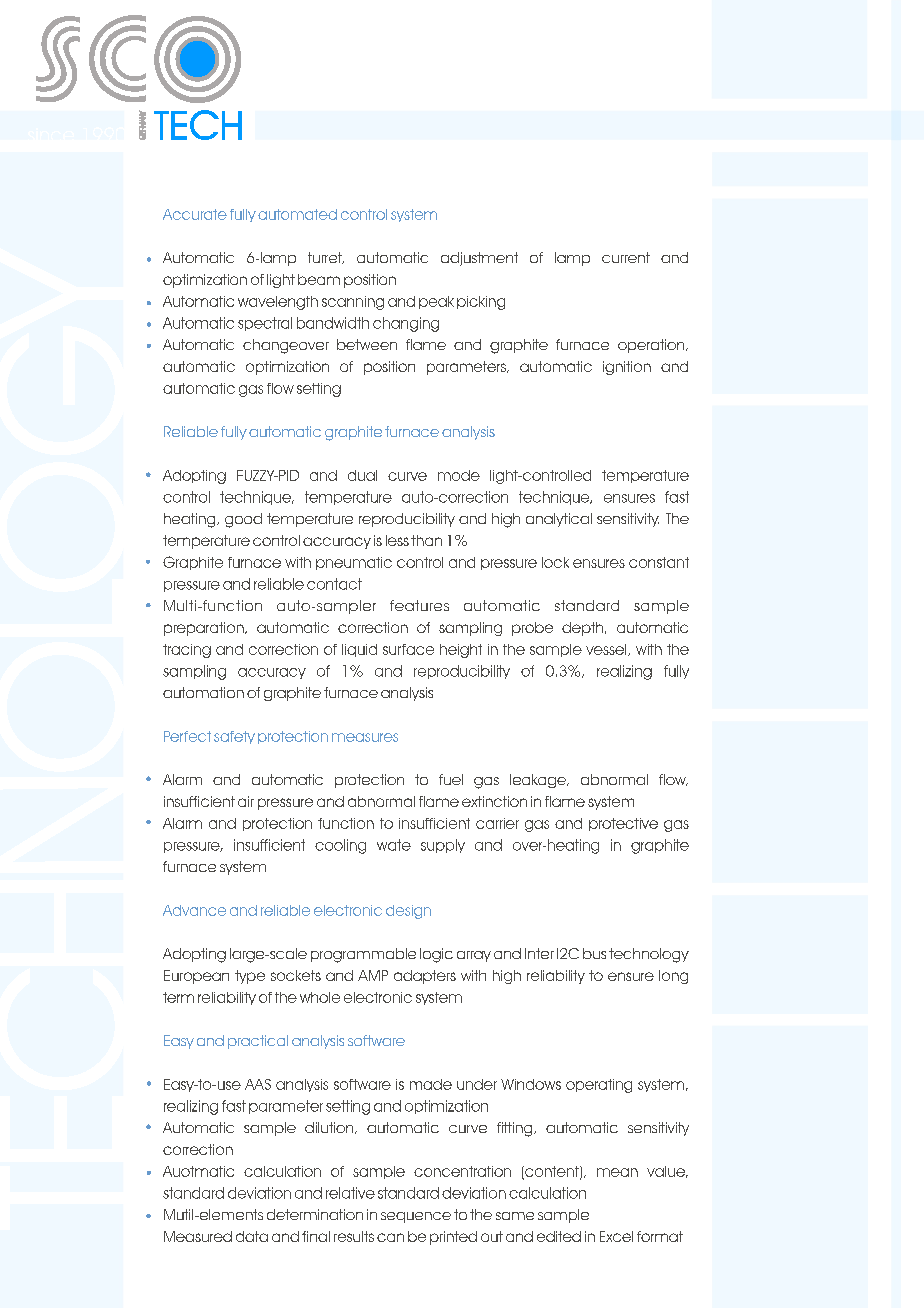  What do you see at coordinates (194, 910) in the image?
I see `Advance` at bounding box center [194, 910].
